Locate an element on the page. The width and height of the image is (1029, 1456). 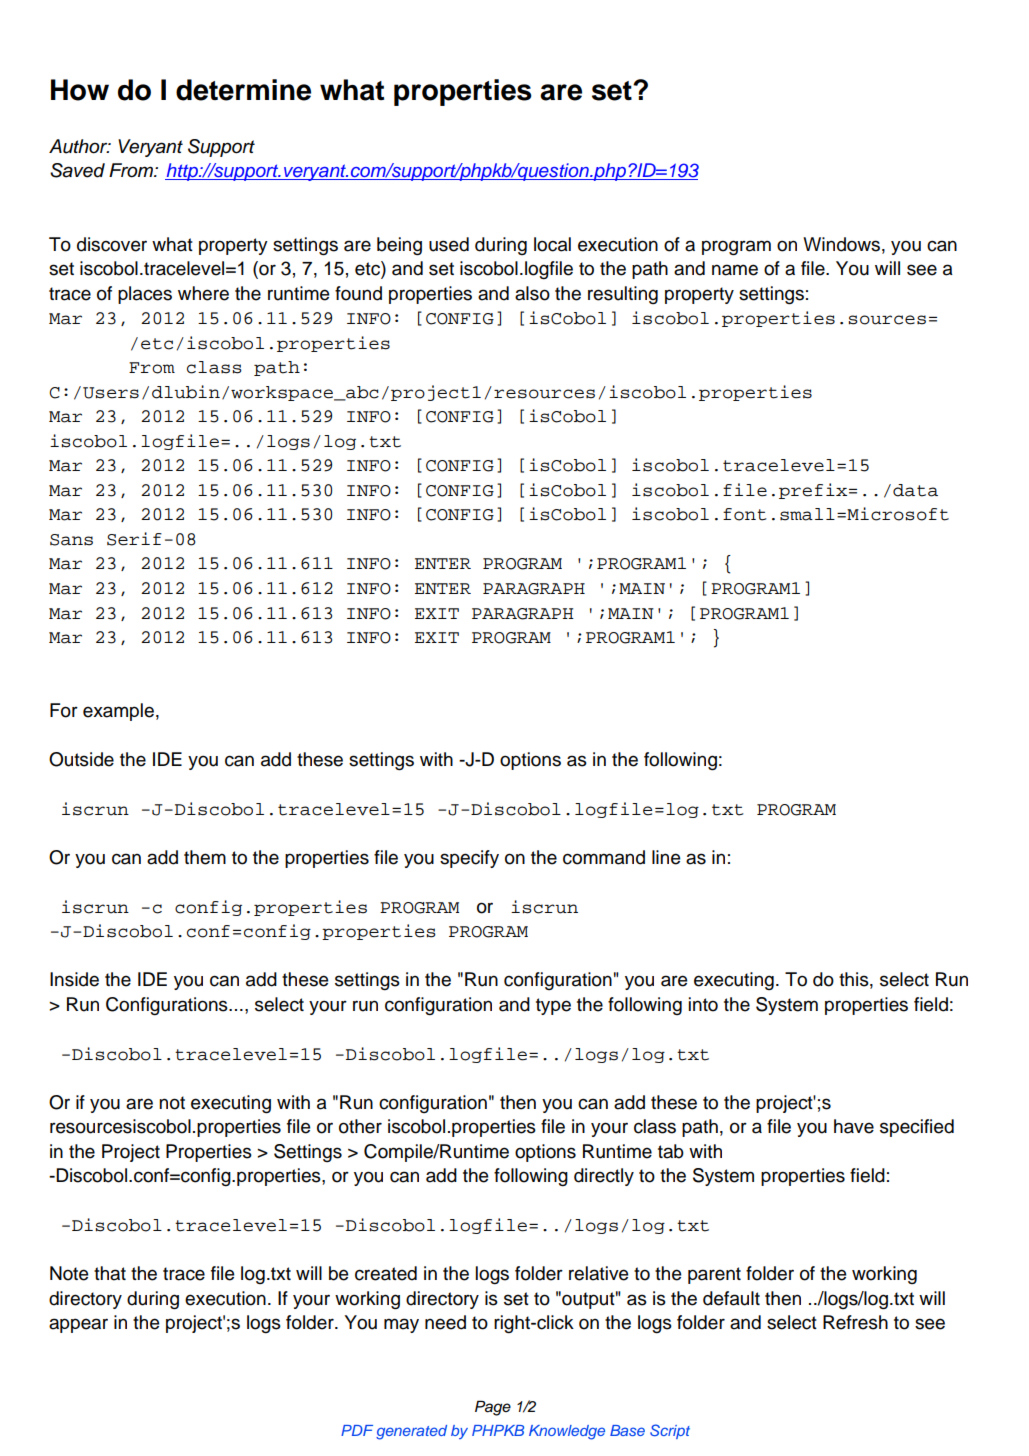
Page is located at coordinates (493, 1408).
